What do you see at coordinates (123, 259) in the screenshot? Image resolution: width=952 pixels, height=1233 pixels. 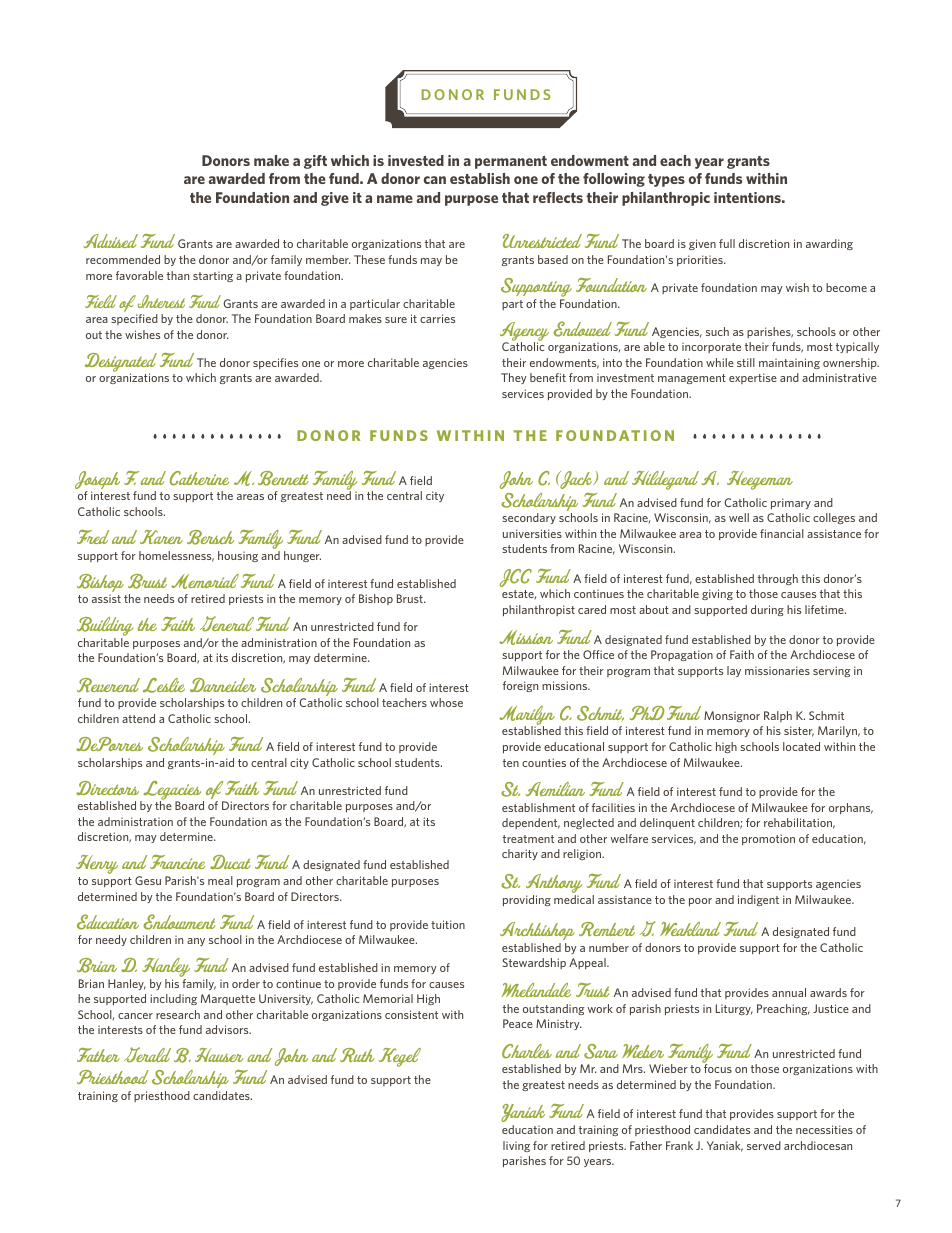 I see `recommended` at bounding box center [123, 259].
